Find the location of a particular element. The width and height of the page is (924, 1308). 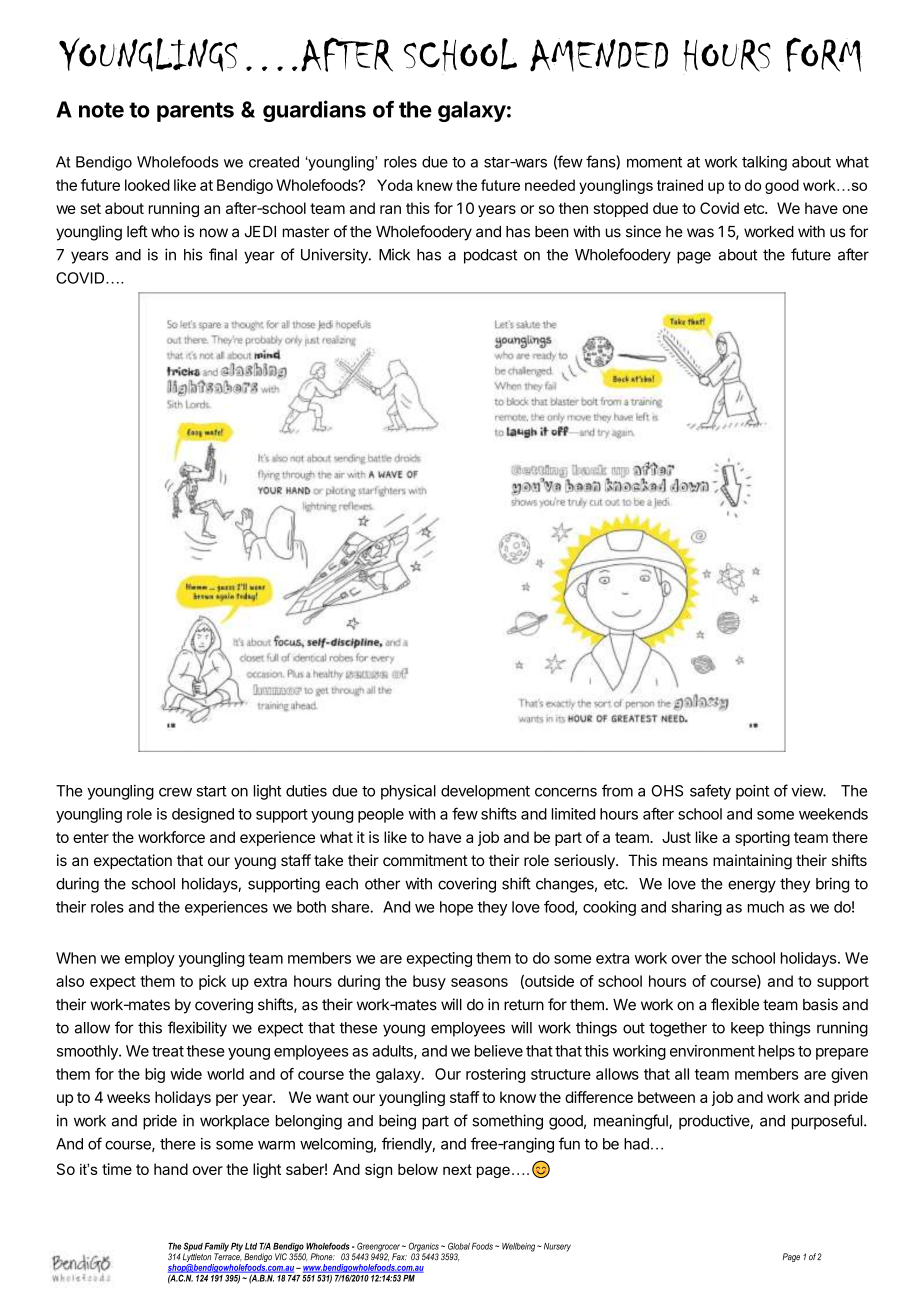

hope is located at coordinates (456, 908).
